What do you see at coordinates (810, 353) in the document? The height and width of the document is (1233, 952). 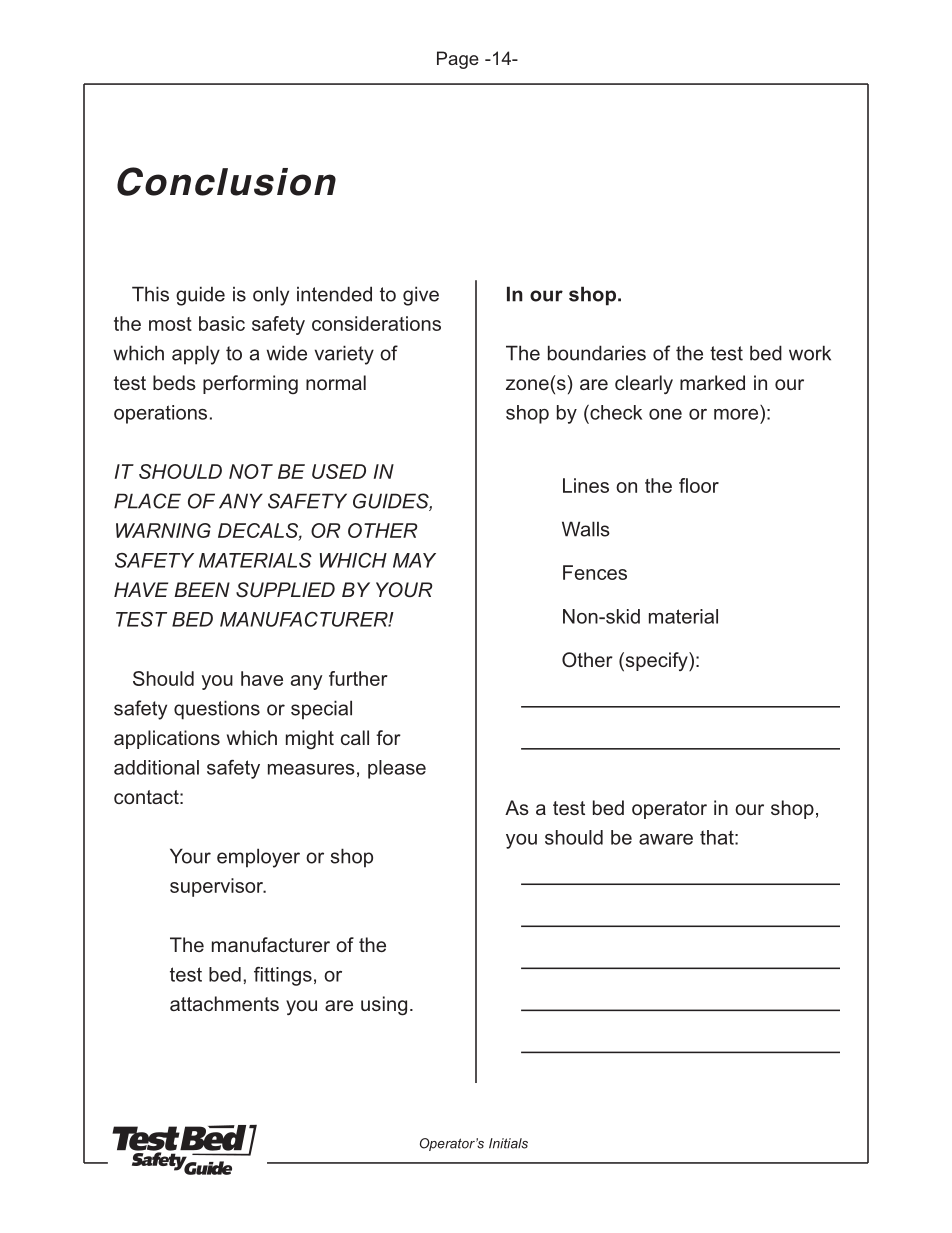 I see `work` at bounding box center [810, 353].
